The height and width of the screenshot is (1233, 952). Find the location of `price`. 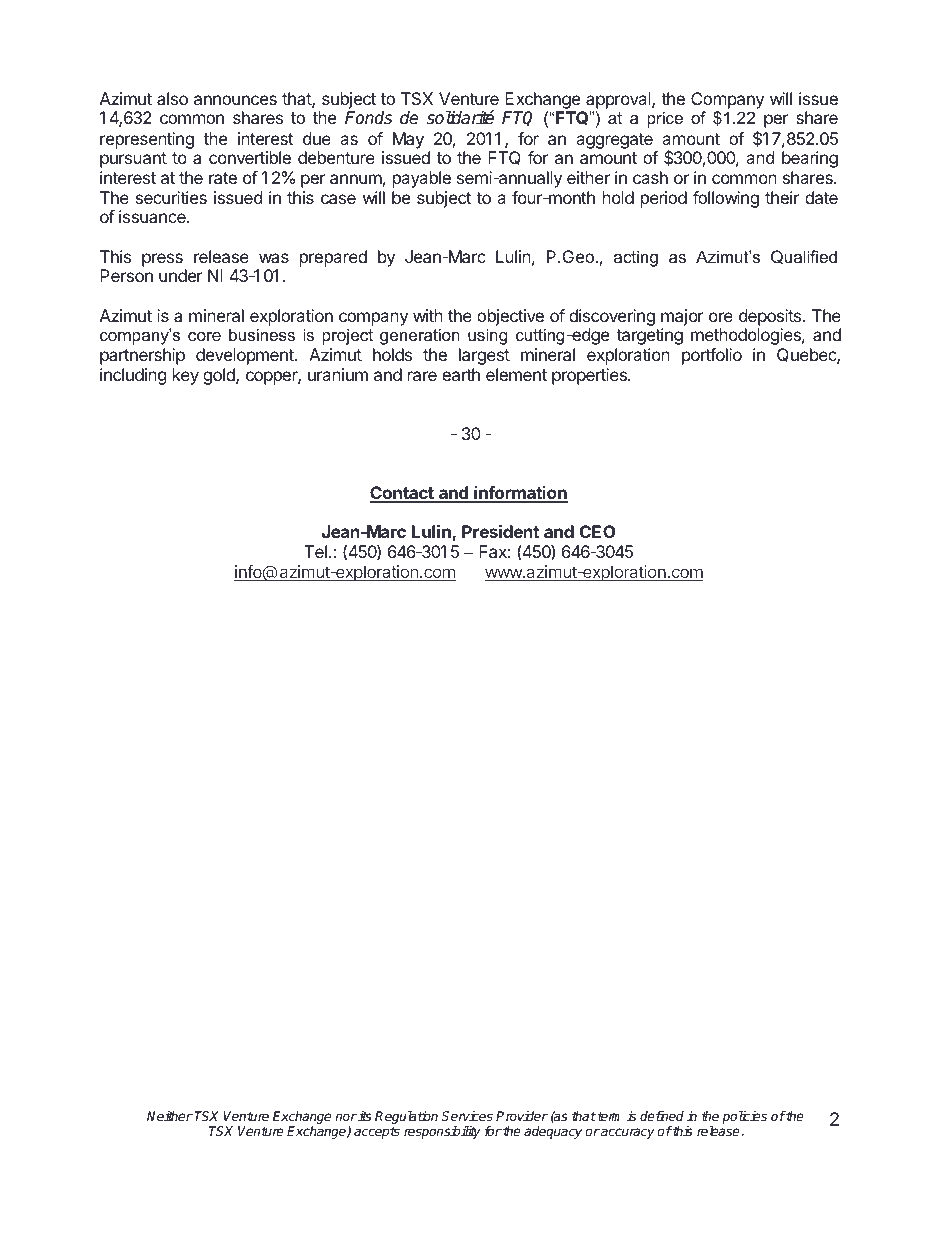

price is located at coordinates (665, 119).
